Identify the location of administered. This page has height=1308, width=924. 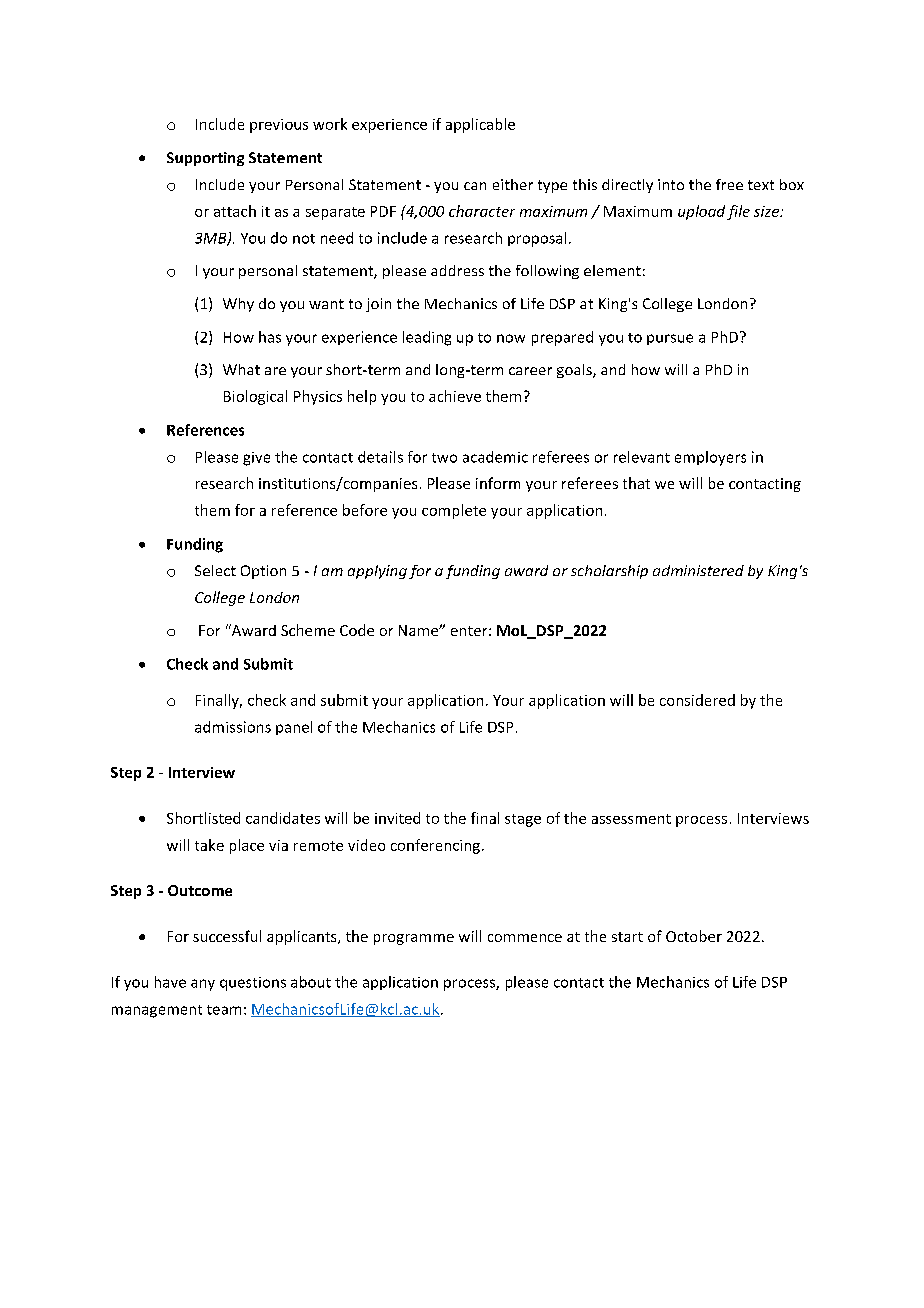
(698, 570).
